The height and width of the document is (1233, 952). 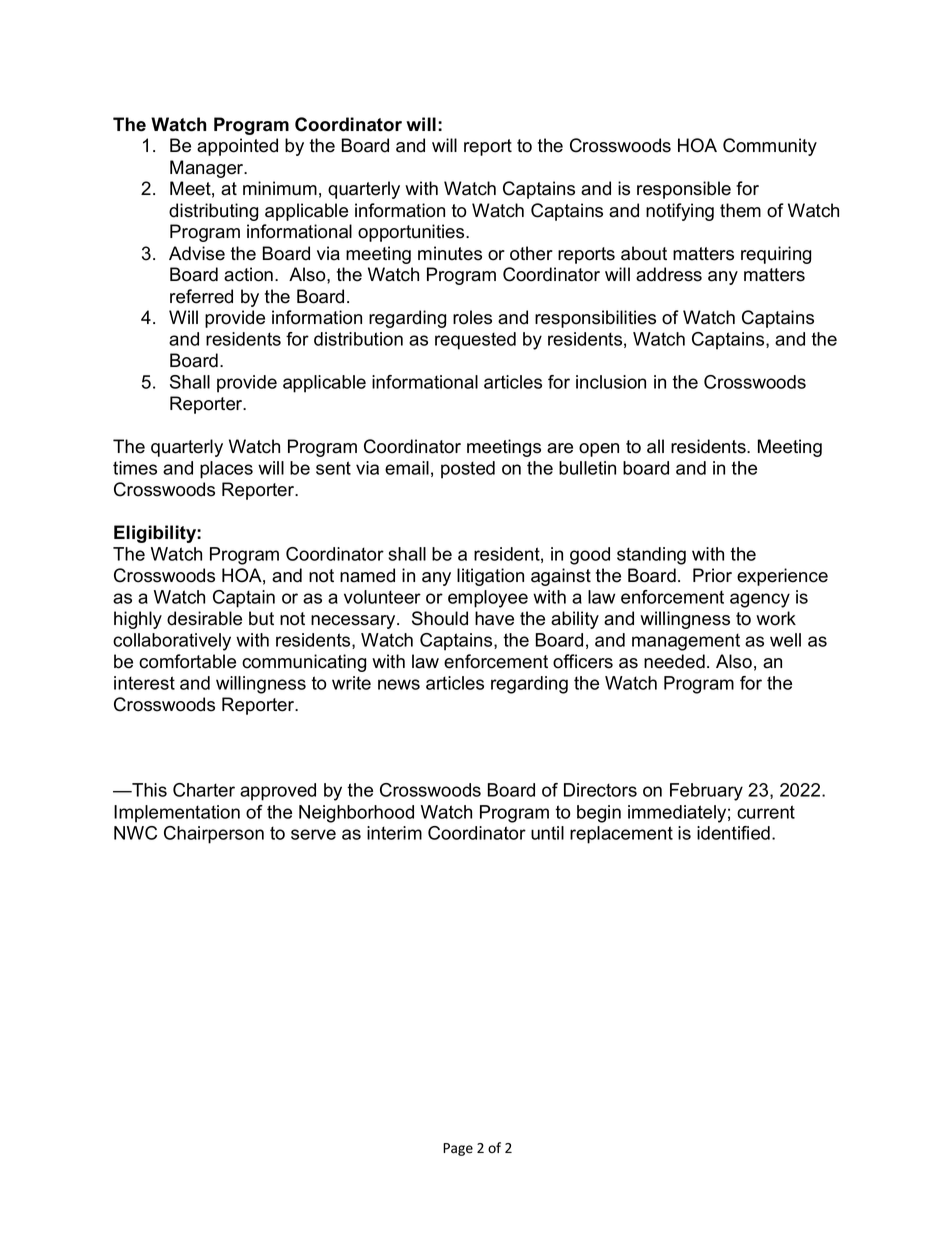 What do you see at coordinates (686, 642) in the document?
I see `management` at bounding box center [686, 642].
